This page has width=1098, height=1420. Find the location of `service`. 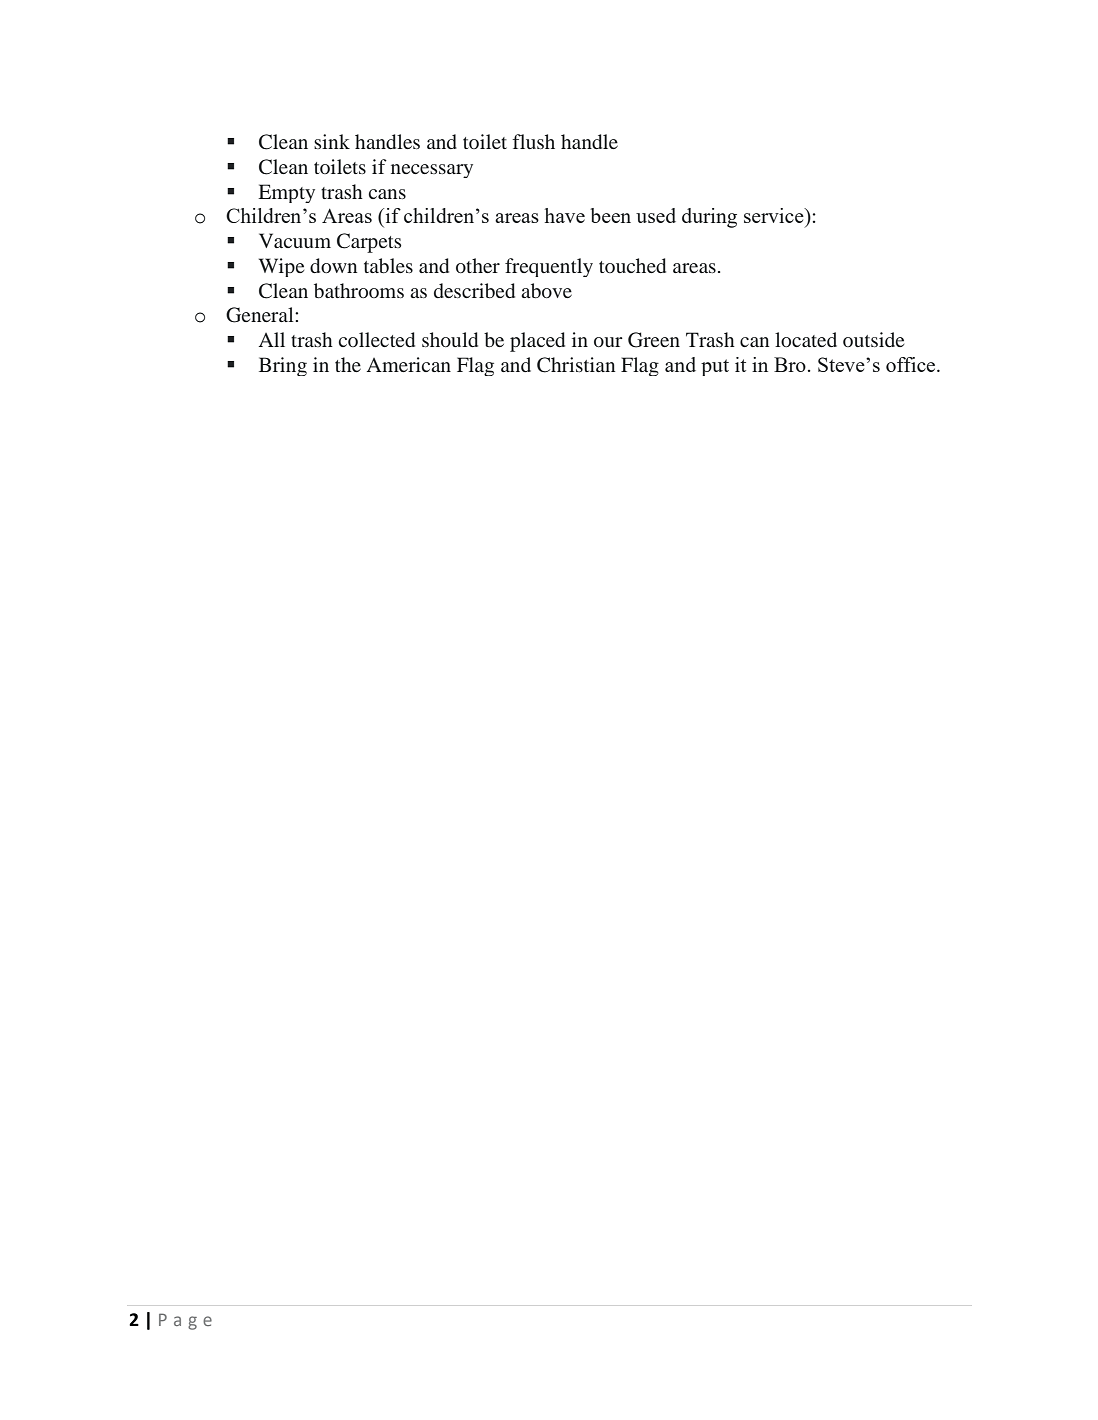

service is located at coordinates (775, 215).
